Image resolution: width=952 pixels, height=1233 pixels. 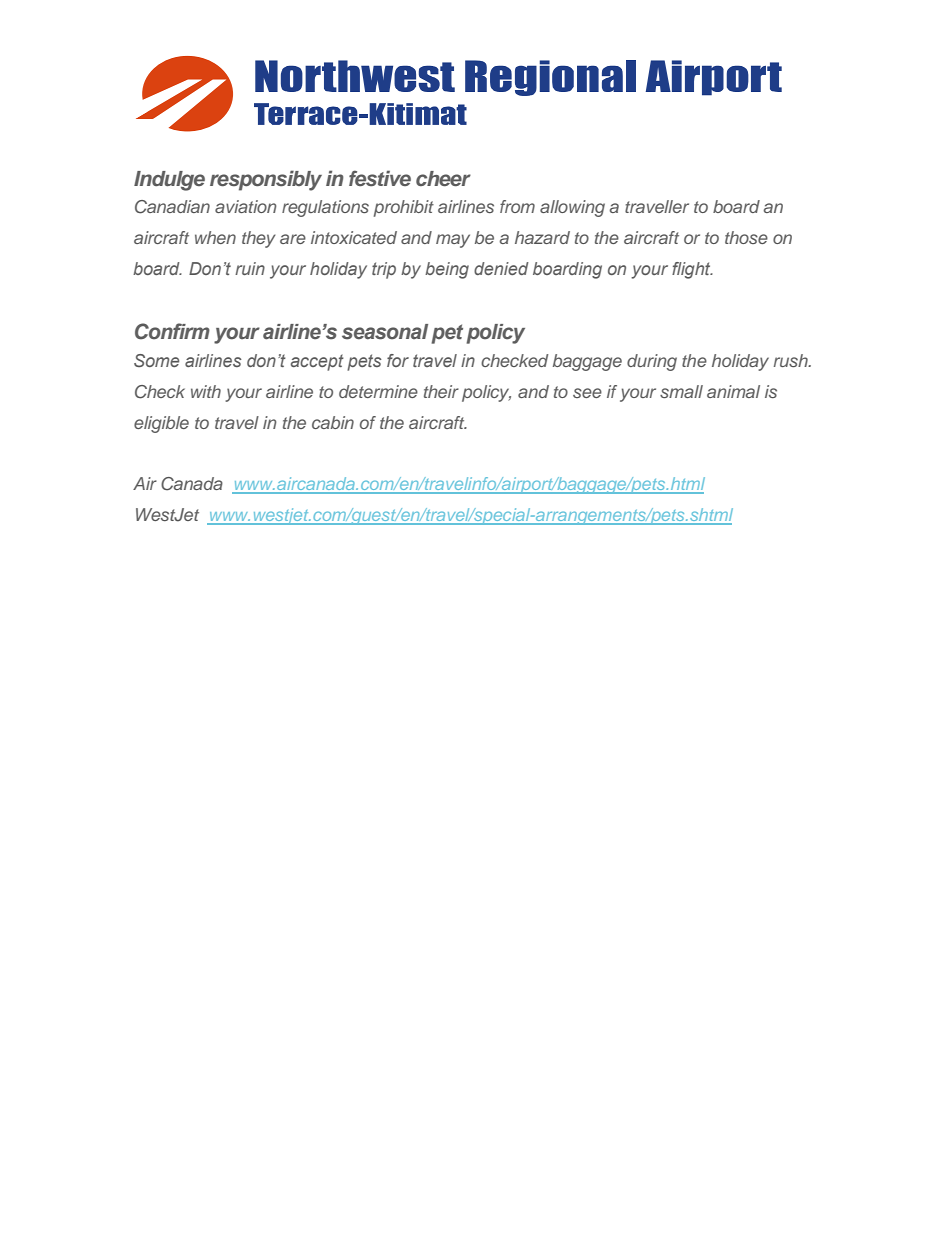 I want to click on animal, so click(x=733, y=391).
